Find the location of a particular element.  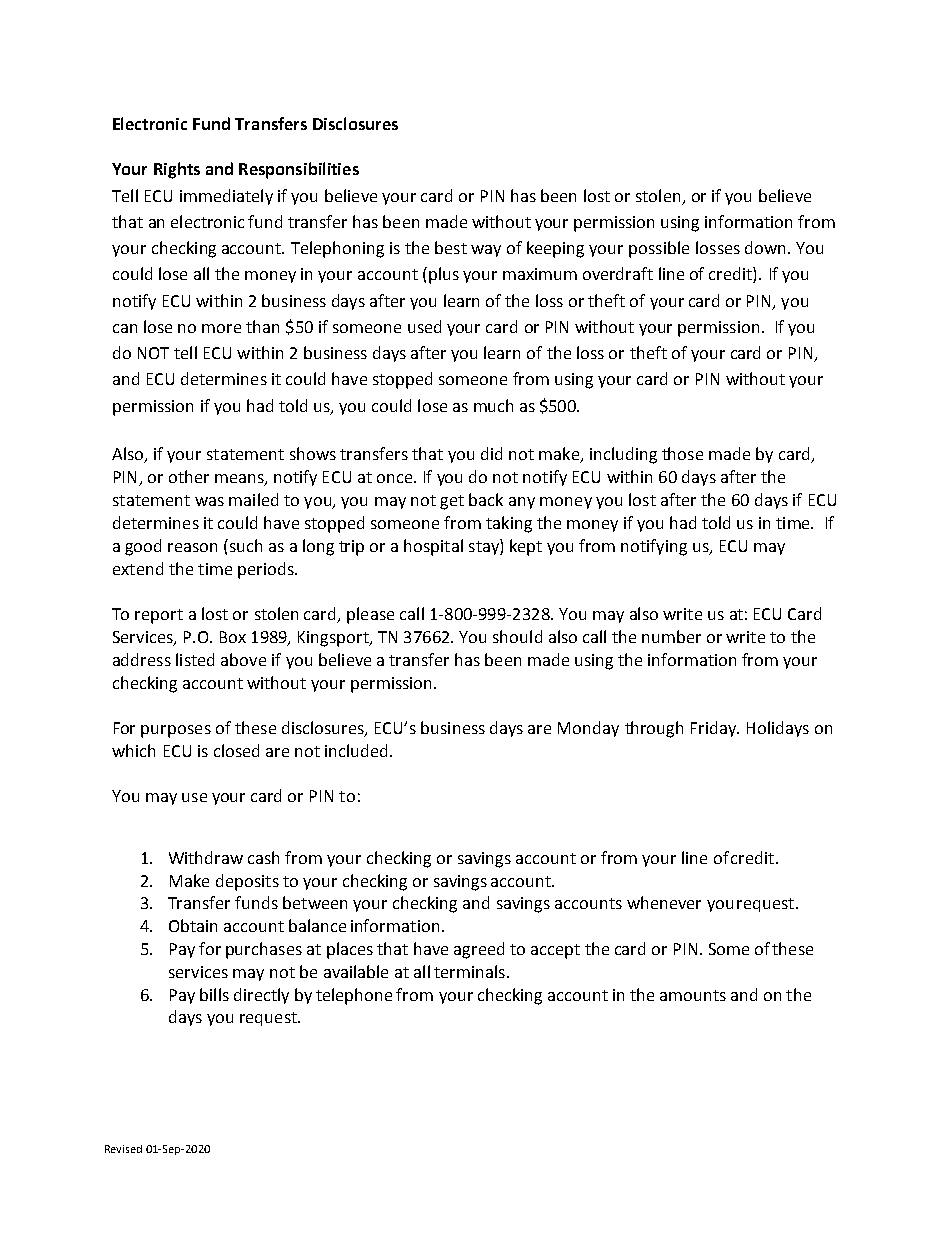

other is located at coordinates (189, 476).
